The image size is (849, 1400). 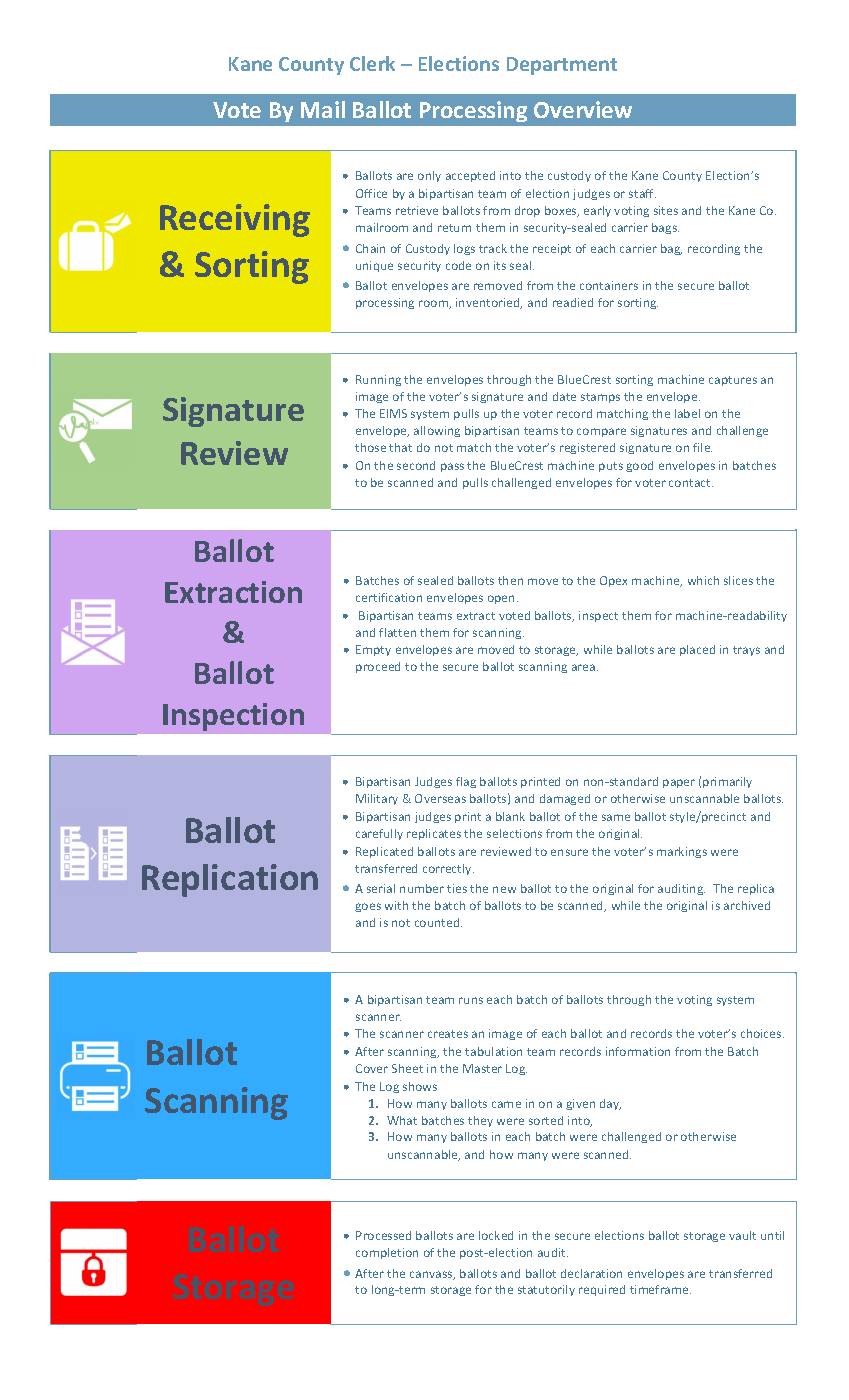 What do you see at coordinates (642, 193) in the document?
I see `staff` at bounding box center [642, 193].
